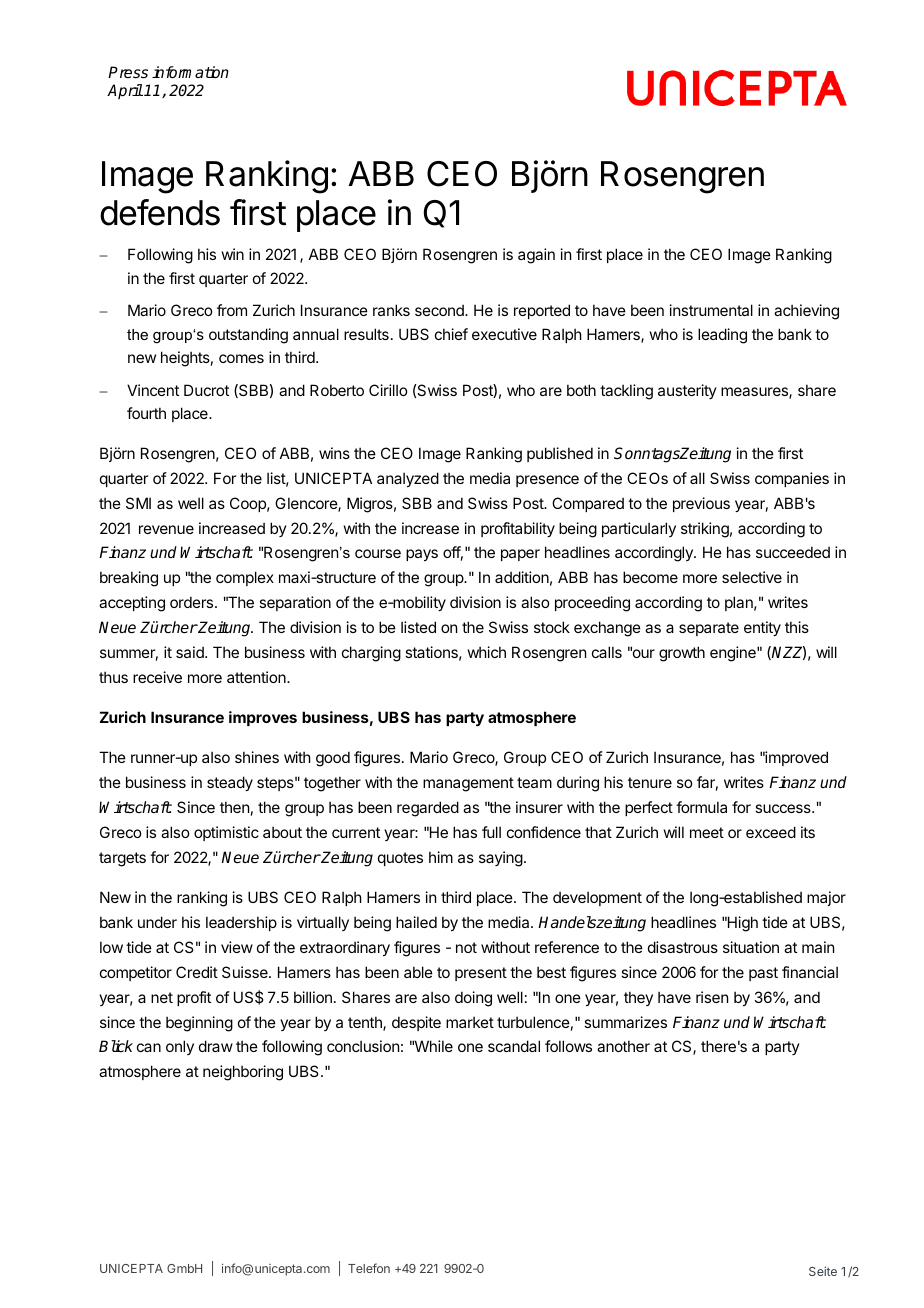 The height and width of the image is (1308, 924). What do you see at coordinates (711, 310) in the image?
I see `instrumental` at bounding box center [711, 310].
